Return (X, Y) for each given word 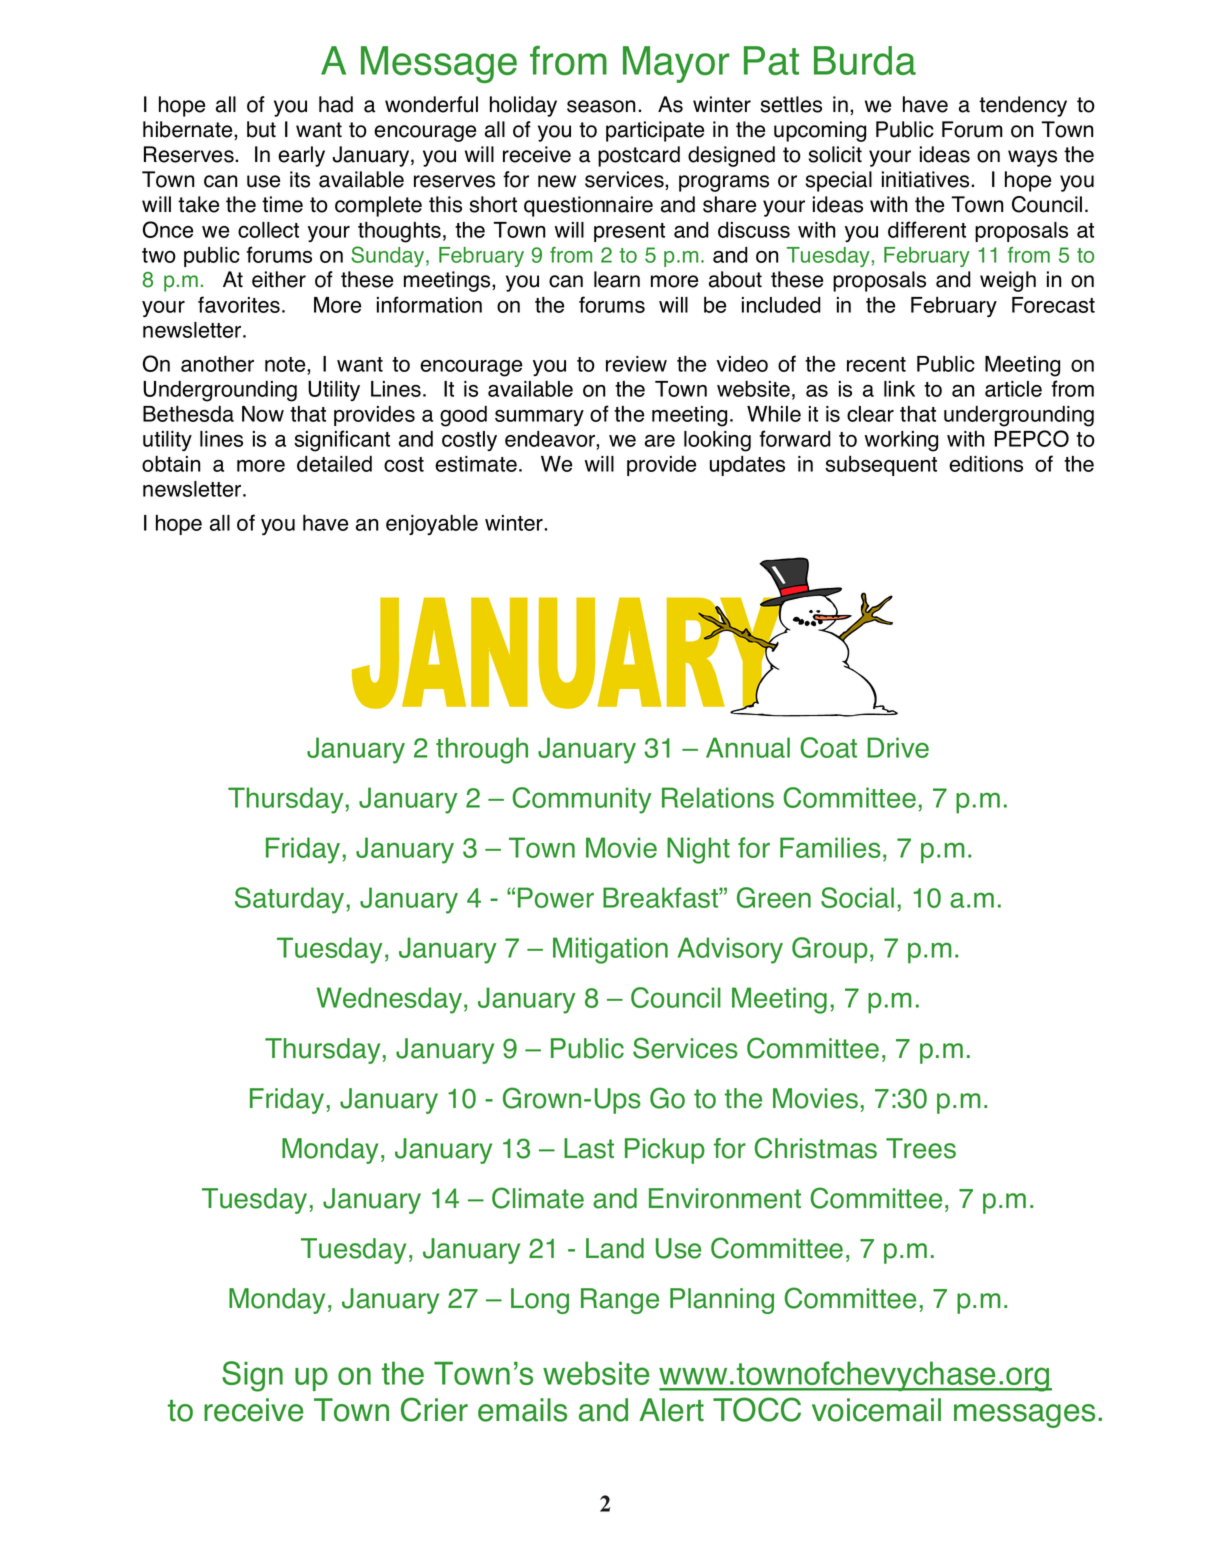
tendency (1023, 106)
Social (857, 897)
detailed (334, 464)
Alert (671, 1410)
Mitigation (610, 950)
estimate (476, 464)
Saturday (289, 900)
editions (986, 464)
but (261, 129)
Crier (434, 1409)
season (601, 106)
